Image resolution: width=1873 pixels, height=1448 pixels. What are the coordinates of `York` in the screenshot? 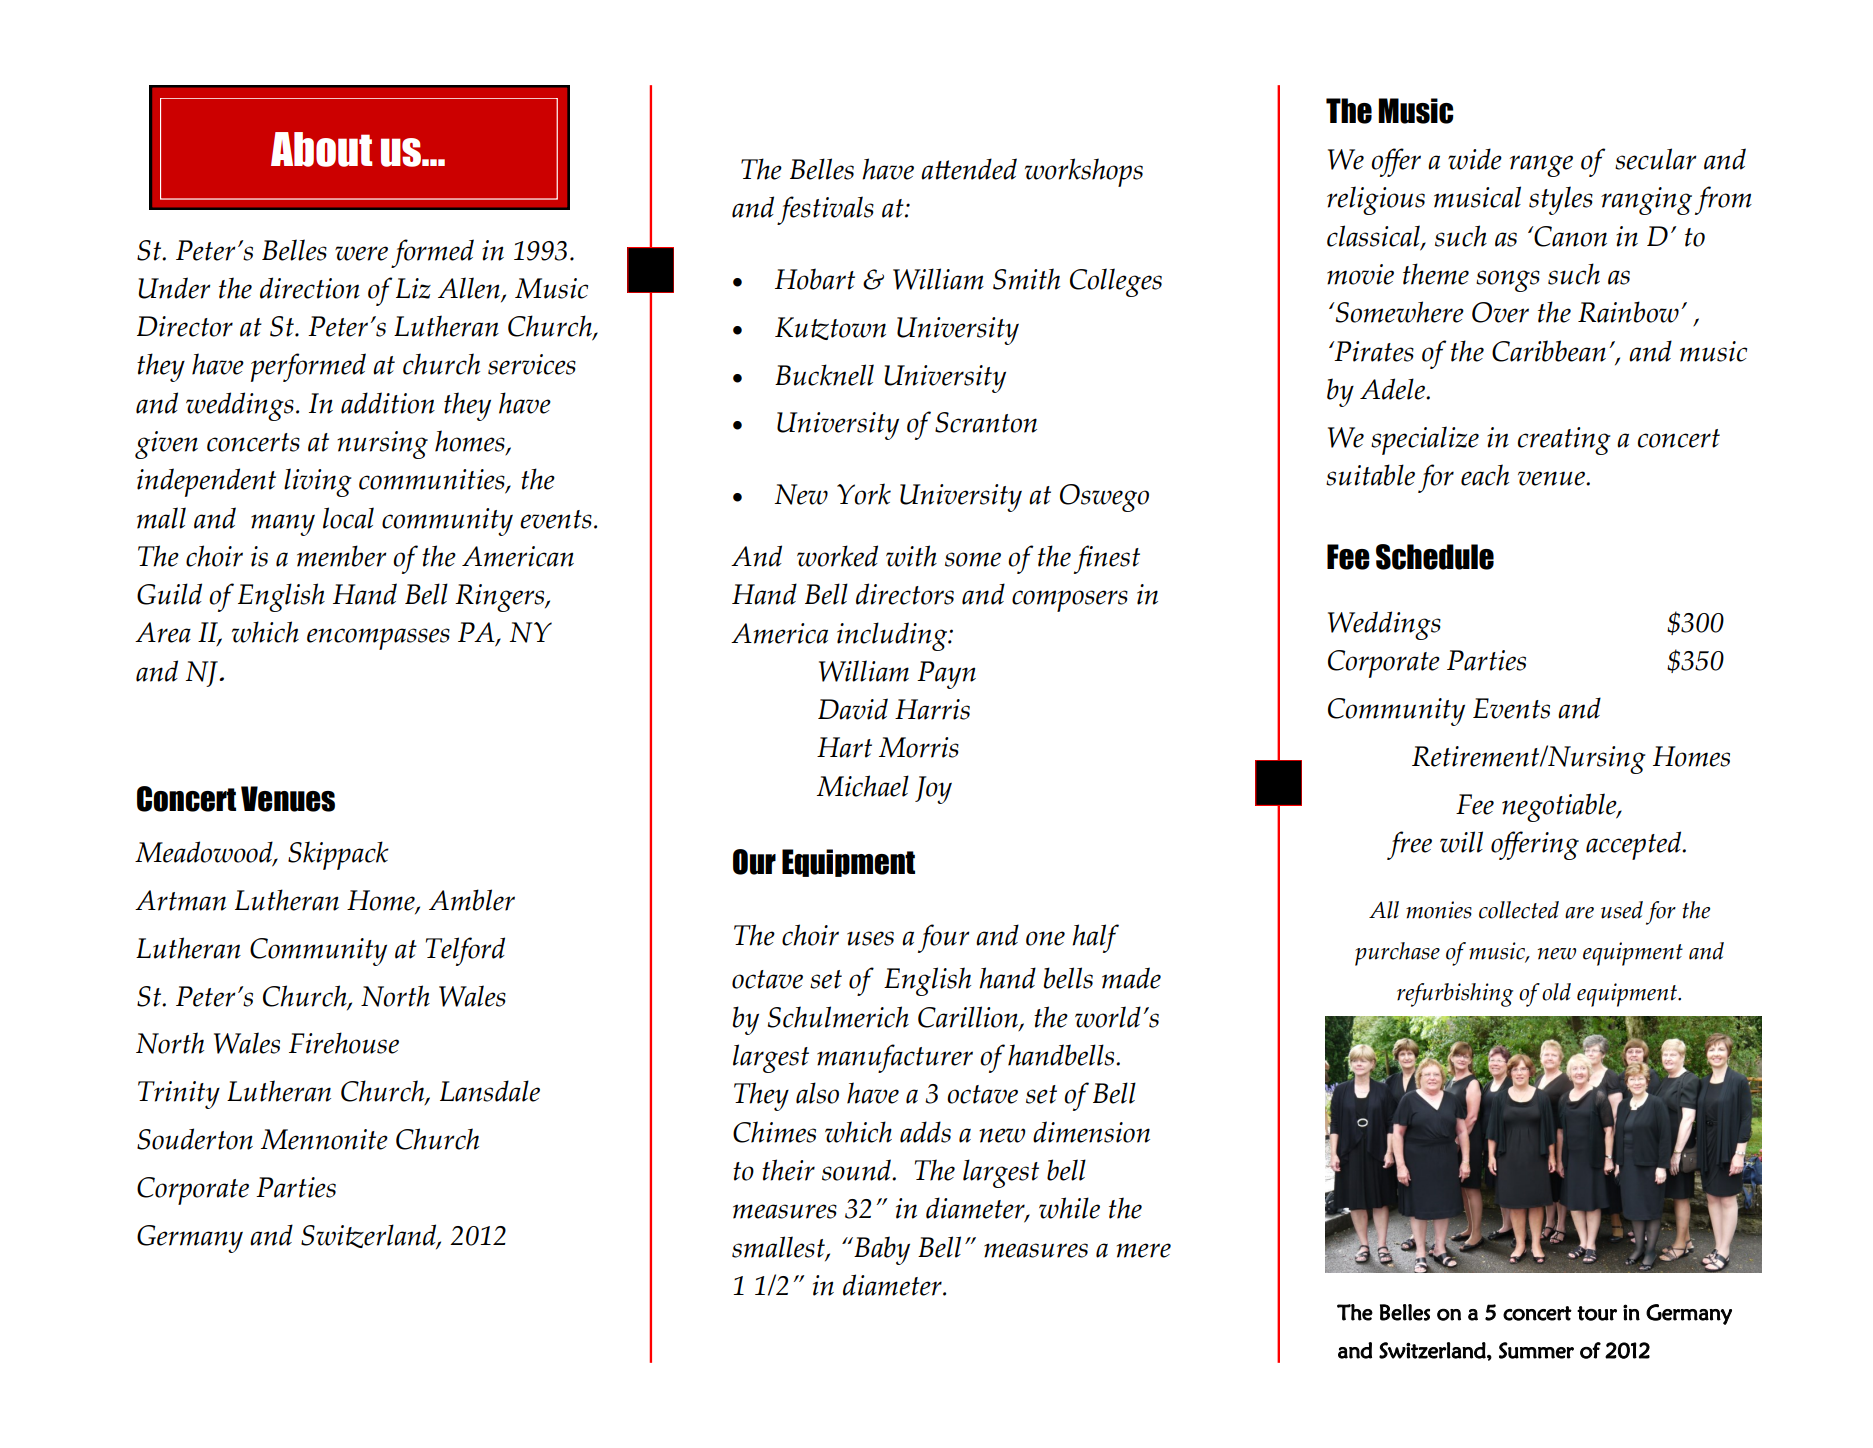 It's located at (864, 494).
